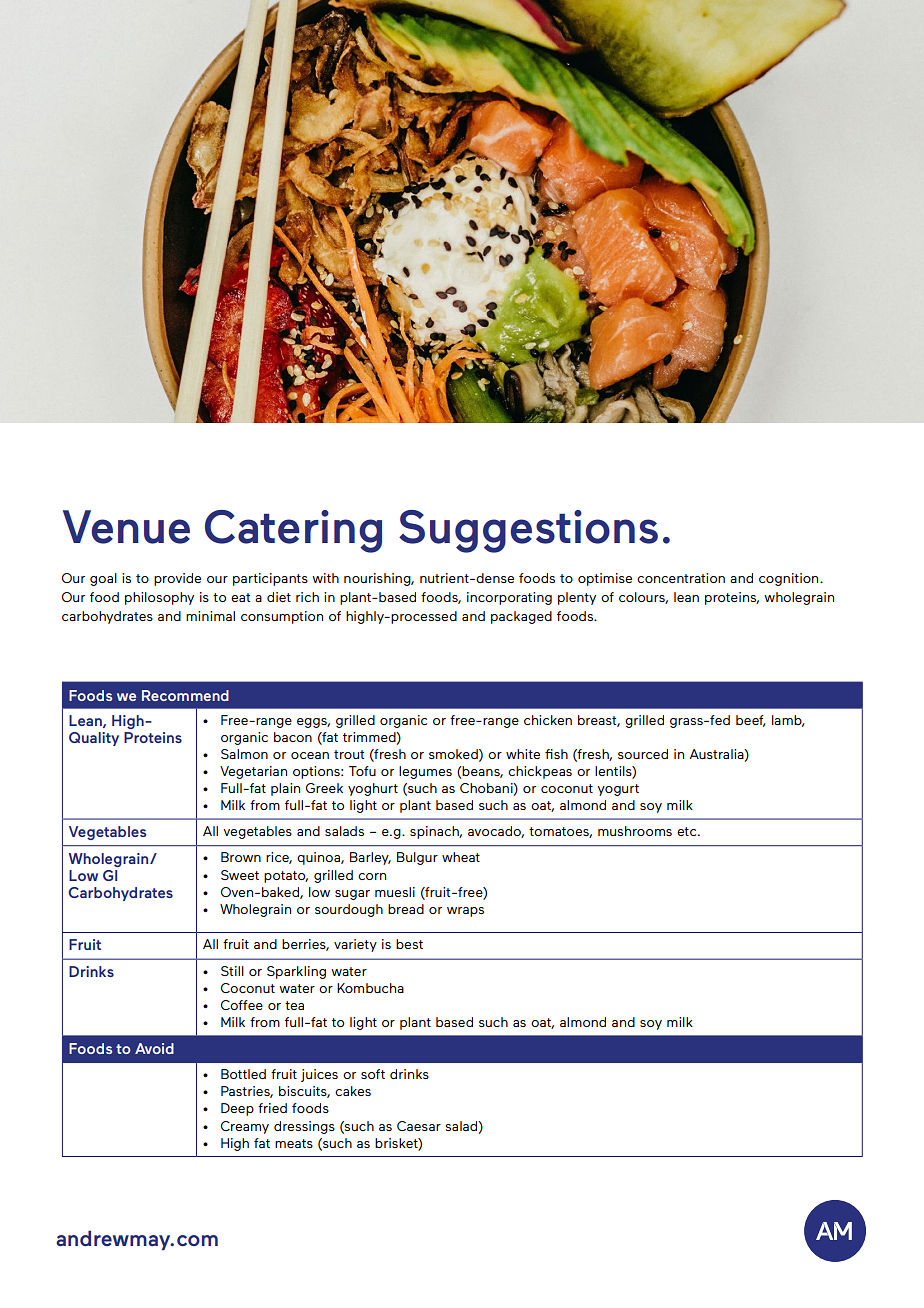 This page has width=924, height=1308. Describe the element at coordinates (461, 857) in the page. I see `wheat` at that location.
